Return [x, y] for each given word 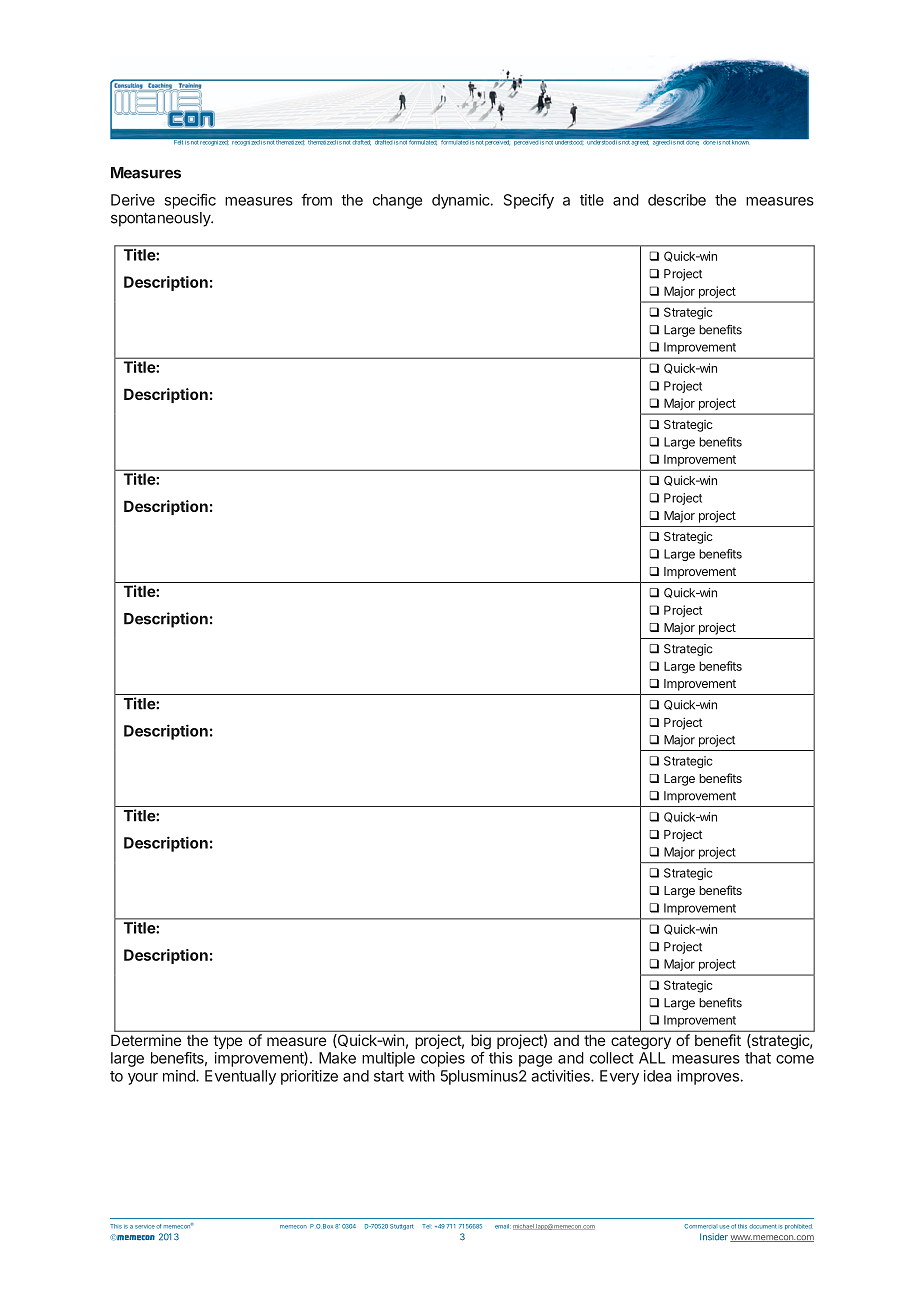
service [145, 1227]
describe [677, 200]
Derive [133, 200]
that [758, 1058]
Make [337, 1058]
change [397, 201]
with [421, 1076]
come [795, 1059]
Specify [529, 201]
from [316, 199]
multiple [388, 1059]
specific [190, 201]
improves [708, 1077]
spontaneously [161, 219]
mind [180, 1076]
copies [443, 1059]
